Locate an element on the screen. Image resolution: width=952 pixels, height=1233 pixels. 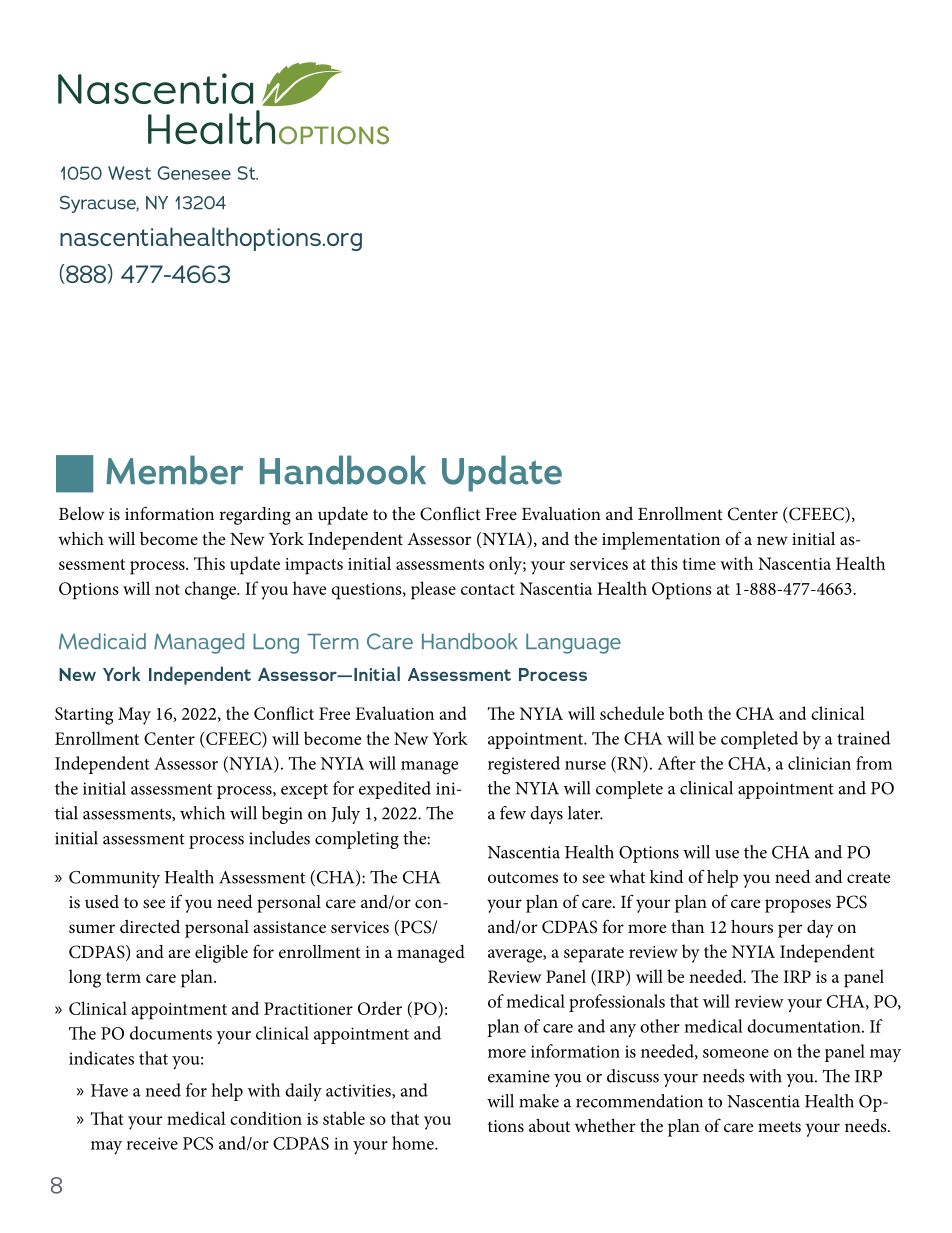
Member is located at coordinates (174, 470).
